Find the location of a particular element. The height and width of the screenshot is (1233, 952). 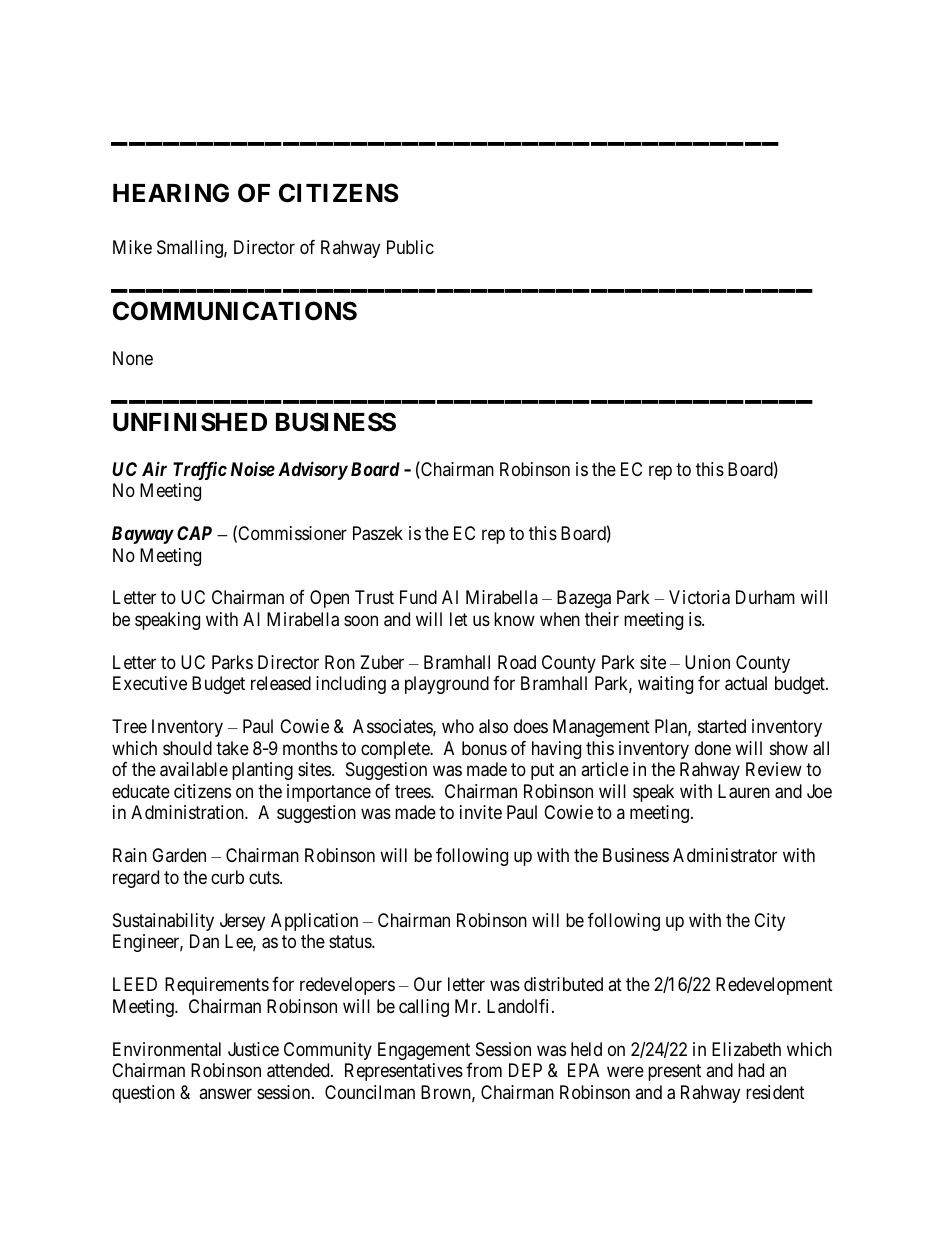

HEARING is located at coordinates (171, 193).
